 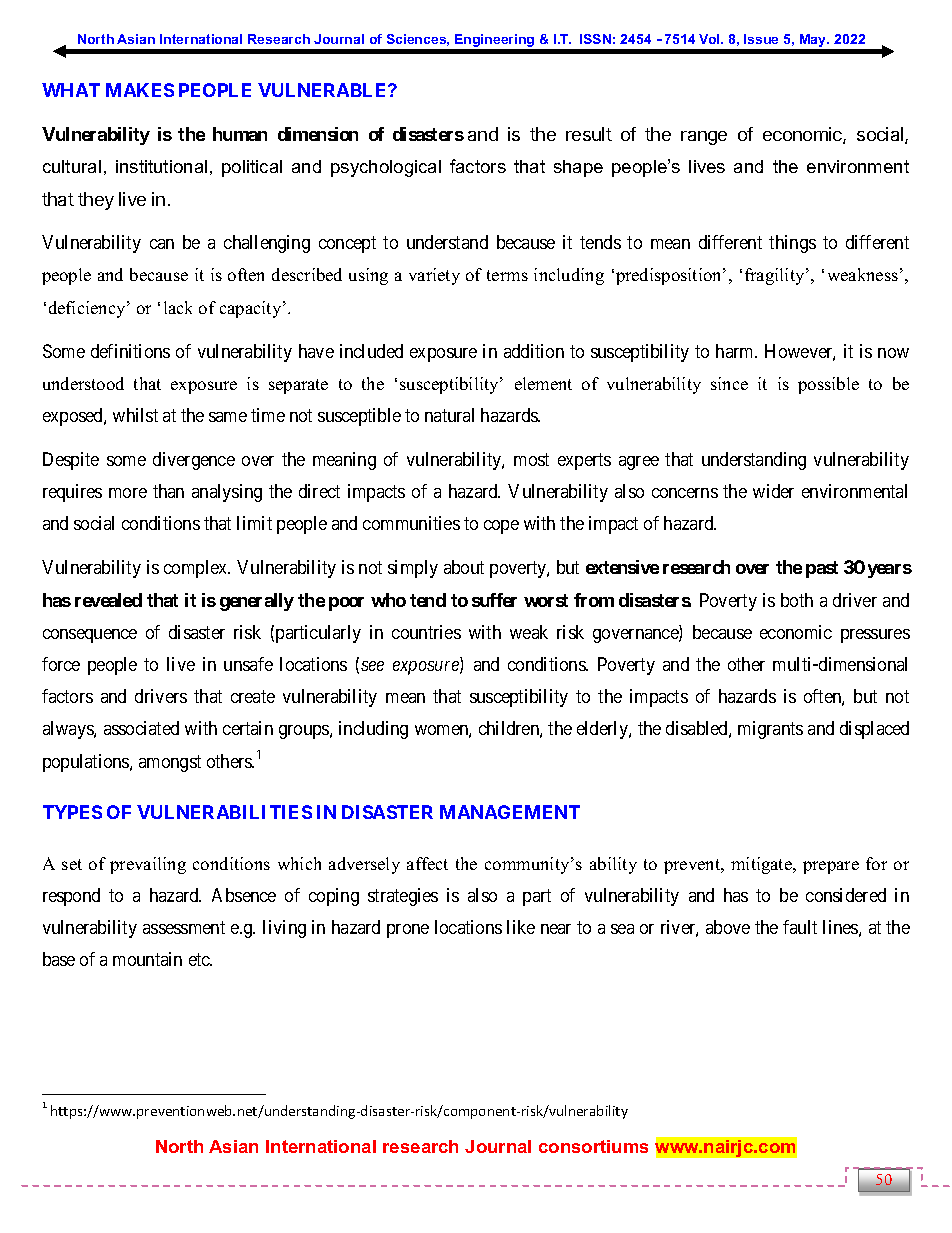 What do you see at coordinates (178, 307) in the screenshot?
I see `lack` at bounding box center [178, 307].
